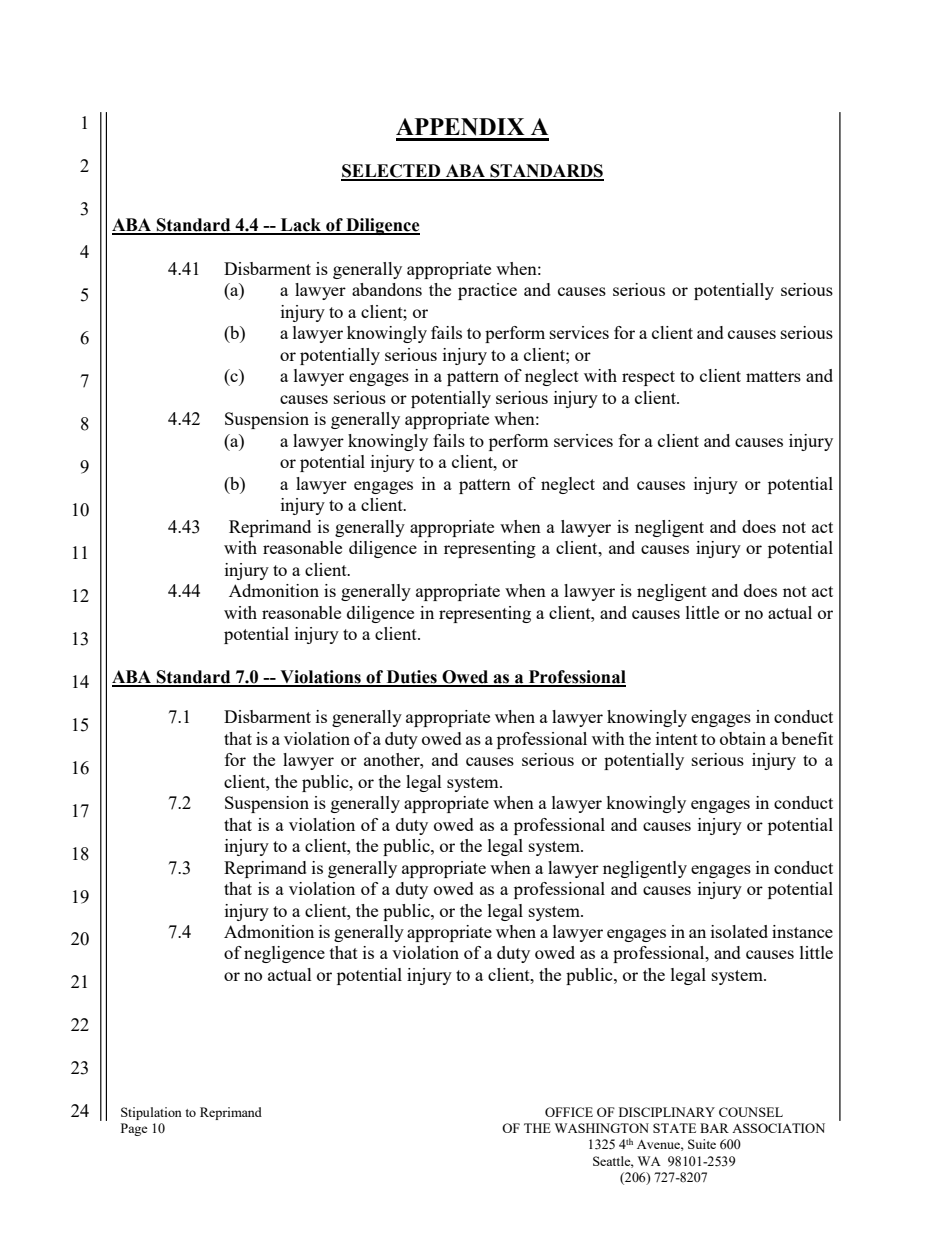  What do you see at coordinates (751, 1112) in the image?
I see `COUNSEL` at bounding box center [751, 1112].
